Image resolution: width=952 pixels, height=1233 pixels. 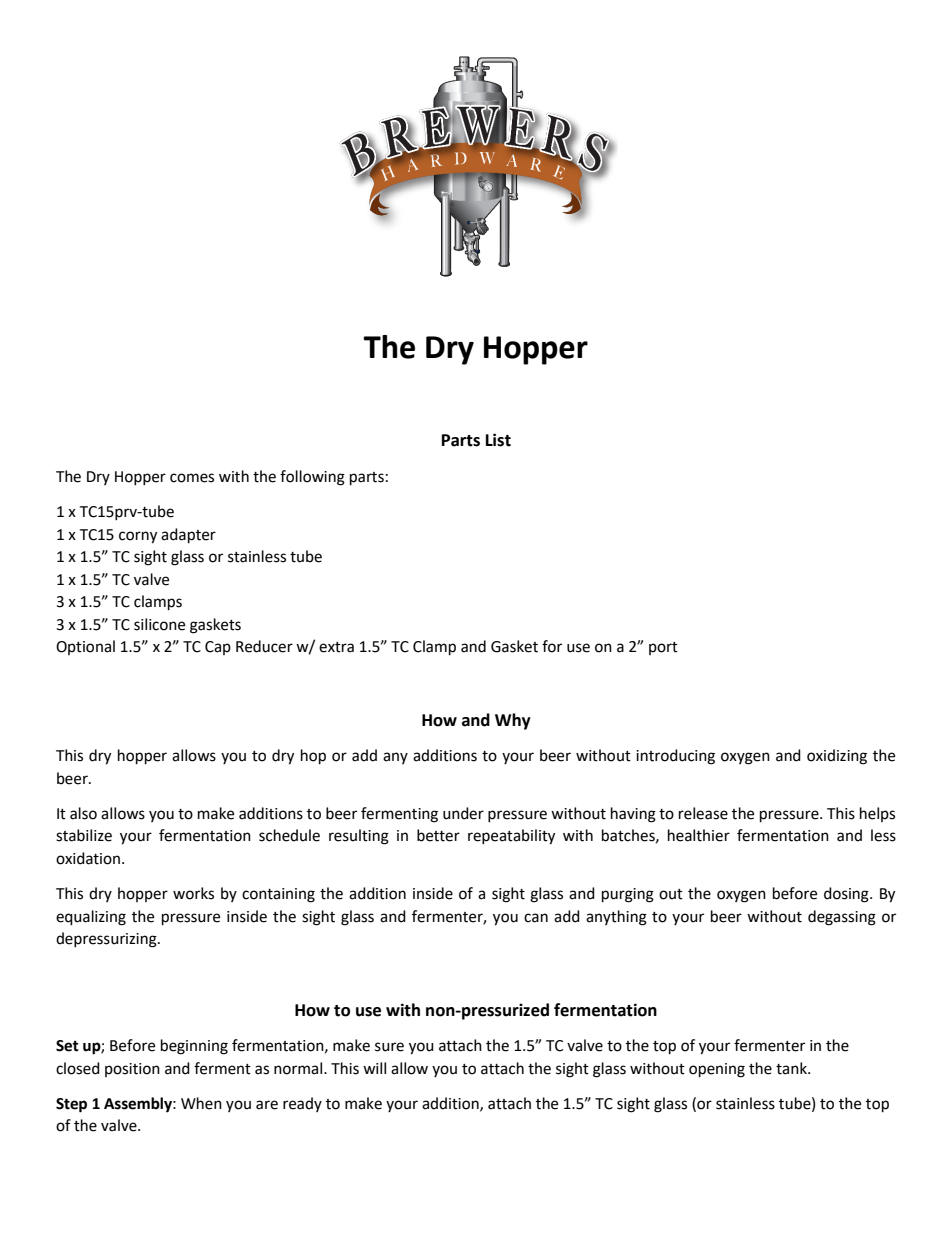 What do you see at coordinates (837, 757) in the screenshot?
I see `oxidizing` at bounding box center [837, 757].
